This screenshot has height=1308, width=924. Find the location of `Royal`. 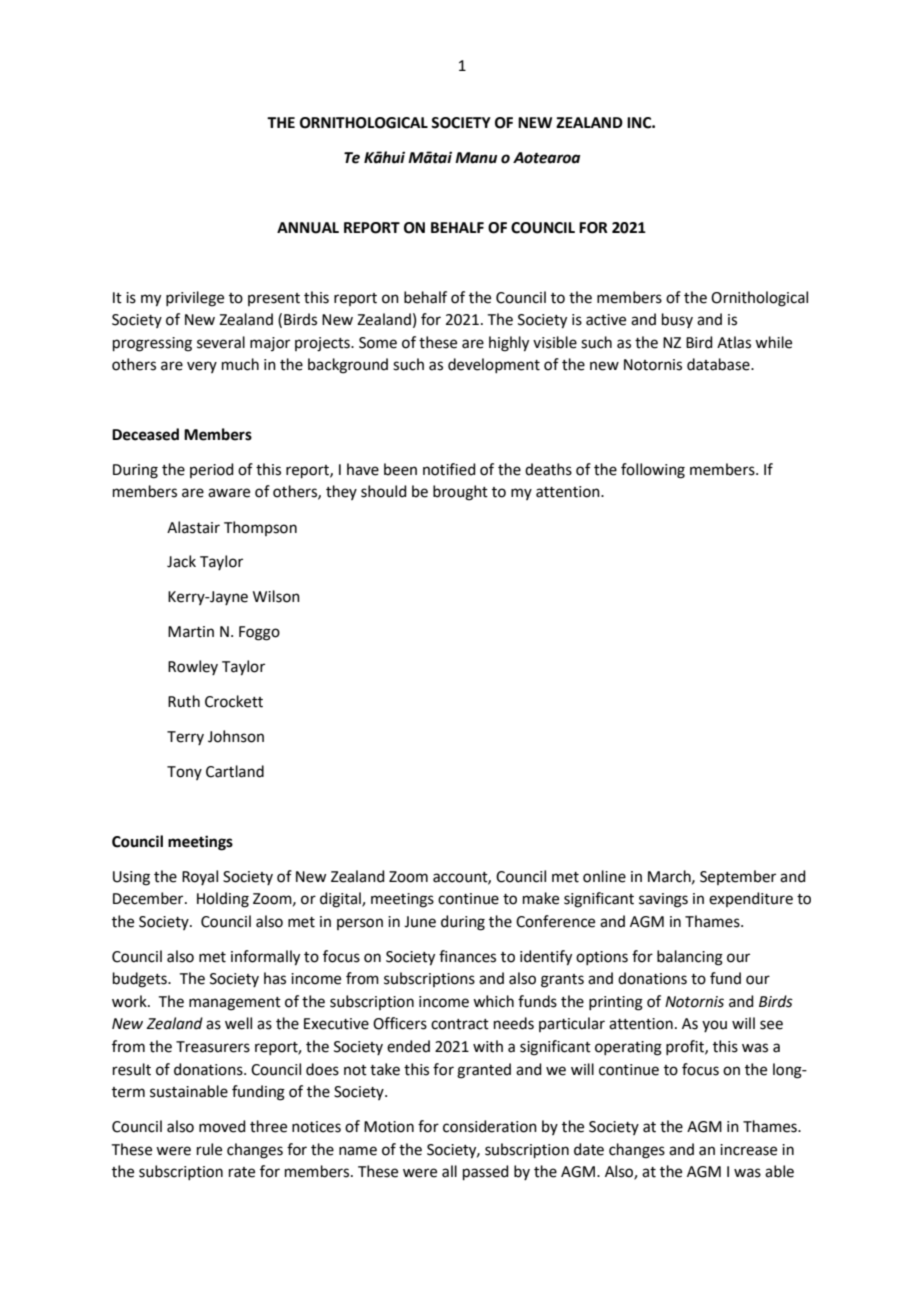

Royal is located at coordinates (200, 877).
